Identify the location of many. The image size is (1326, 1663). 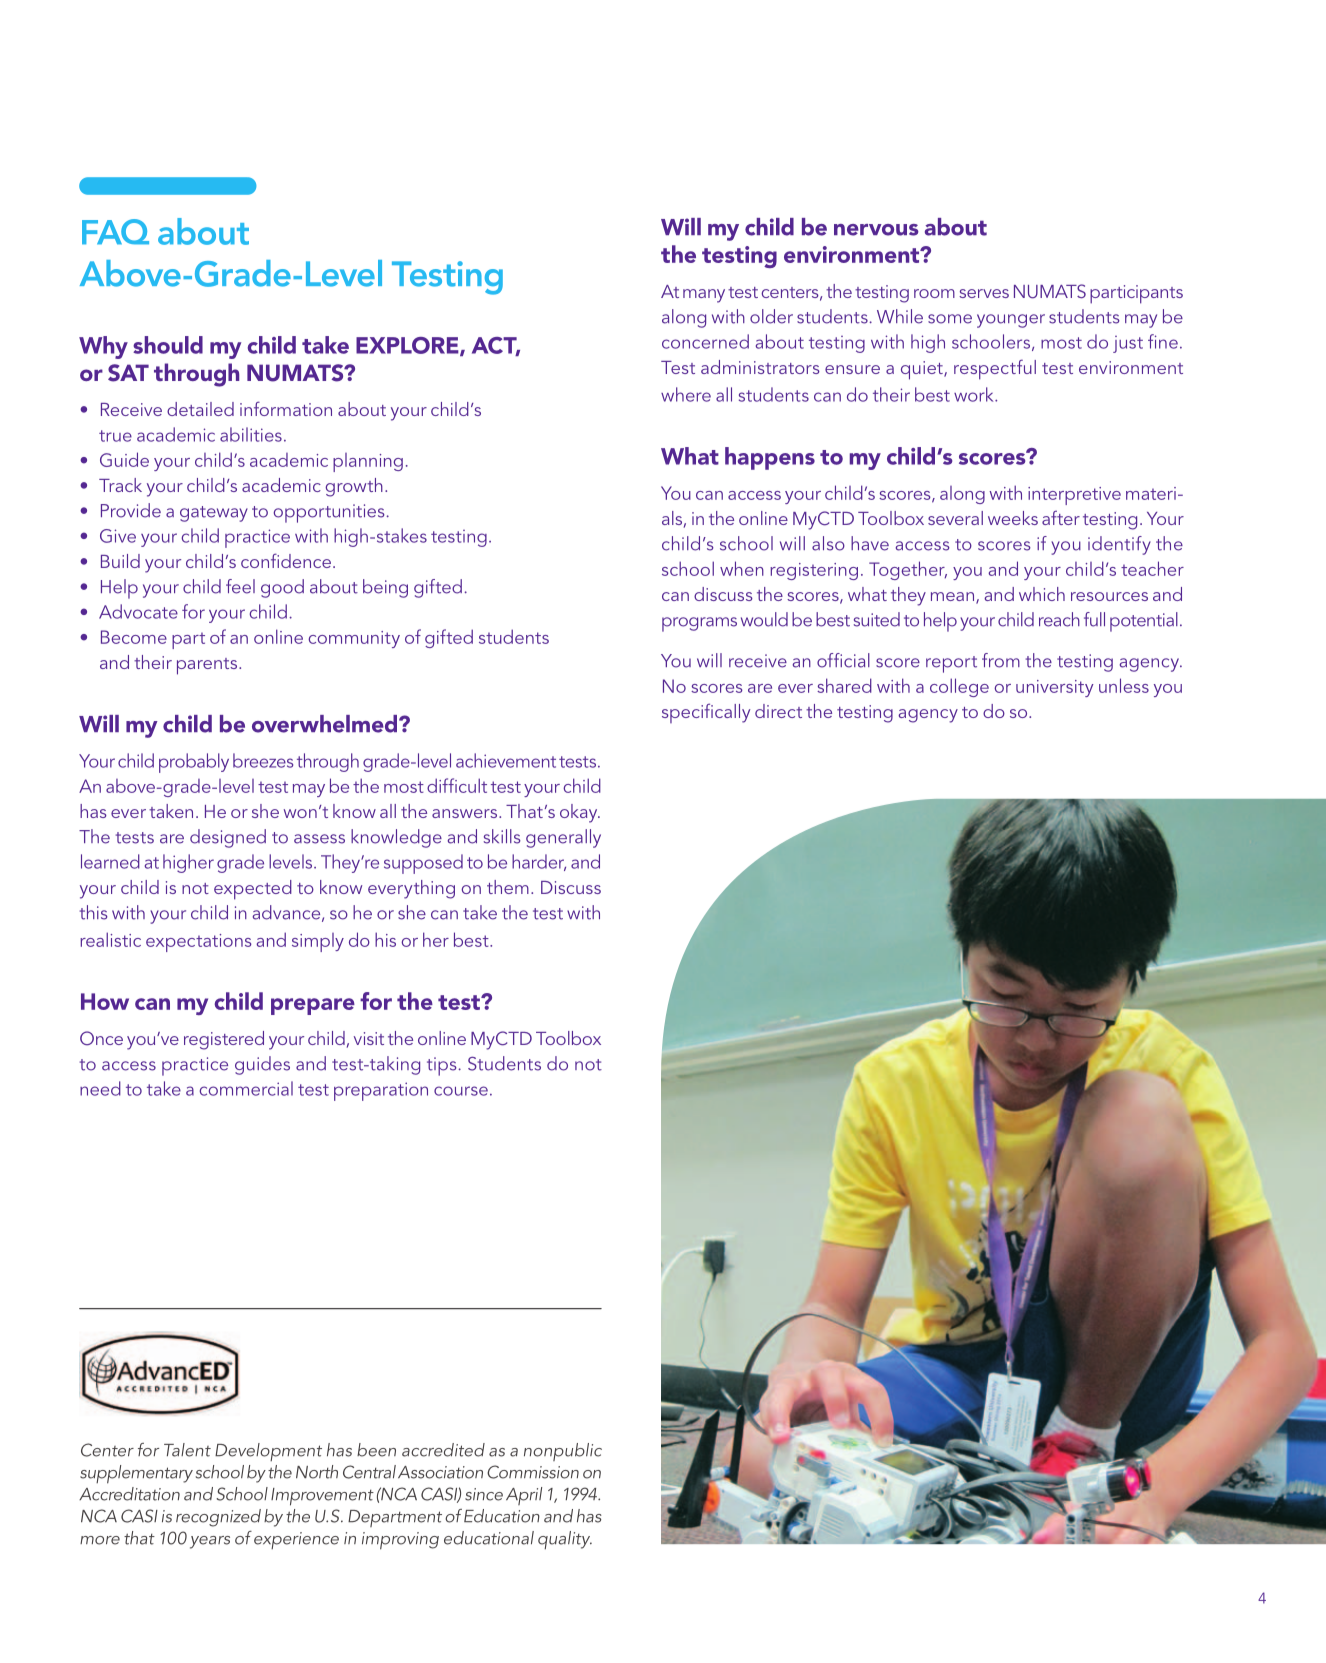
(704, 296).
